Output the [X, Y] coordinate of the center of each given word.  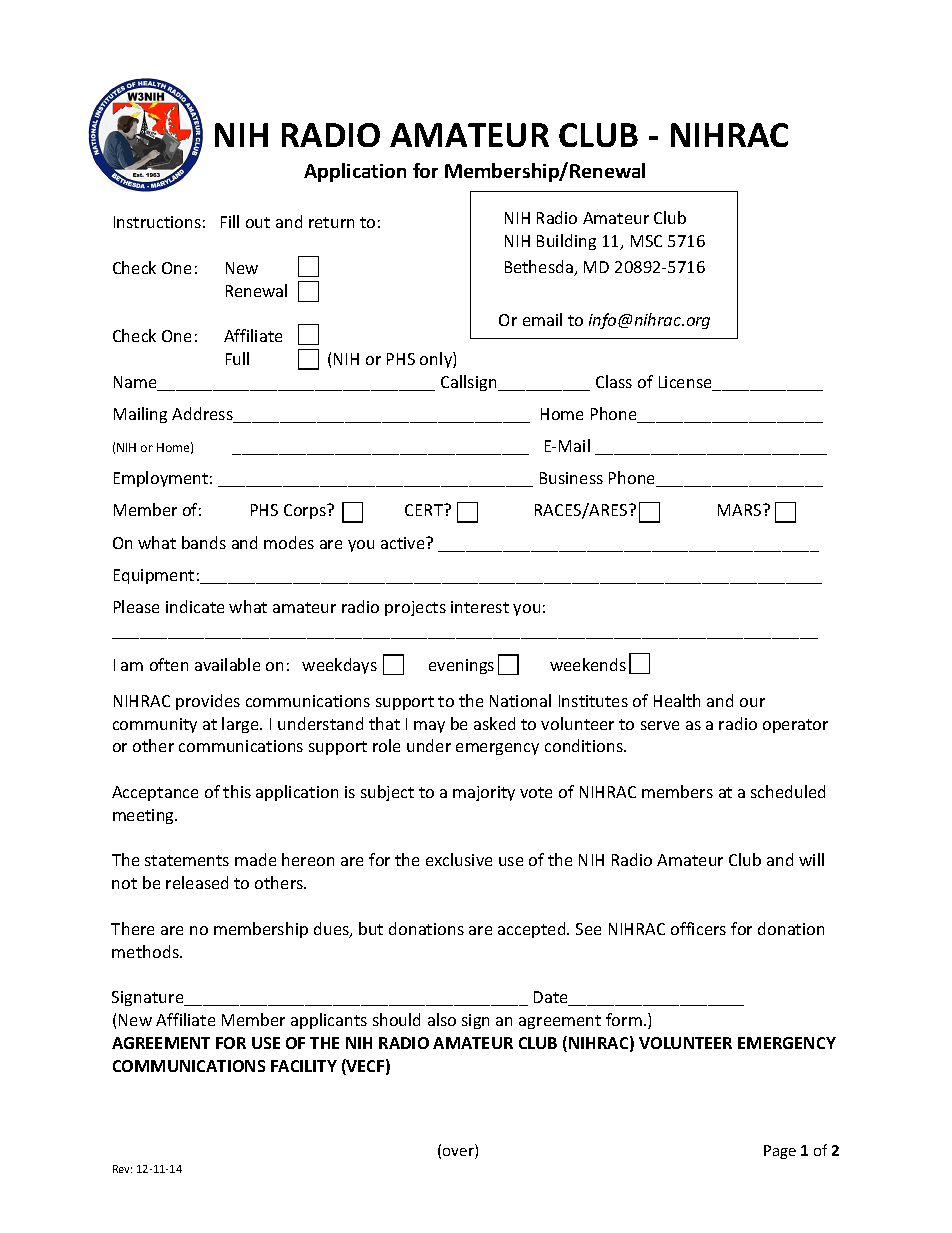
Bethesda [540, 268]
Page [780, 1152]
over [459, 1153]
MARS [741, 510]
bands [204, 542]
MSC [646, 241]
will [811, 859]
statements [187, 860]
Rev [122, 1169]
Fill [230, 221]
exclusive [459, 859]
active [404, 543]
